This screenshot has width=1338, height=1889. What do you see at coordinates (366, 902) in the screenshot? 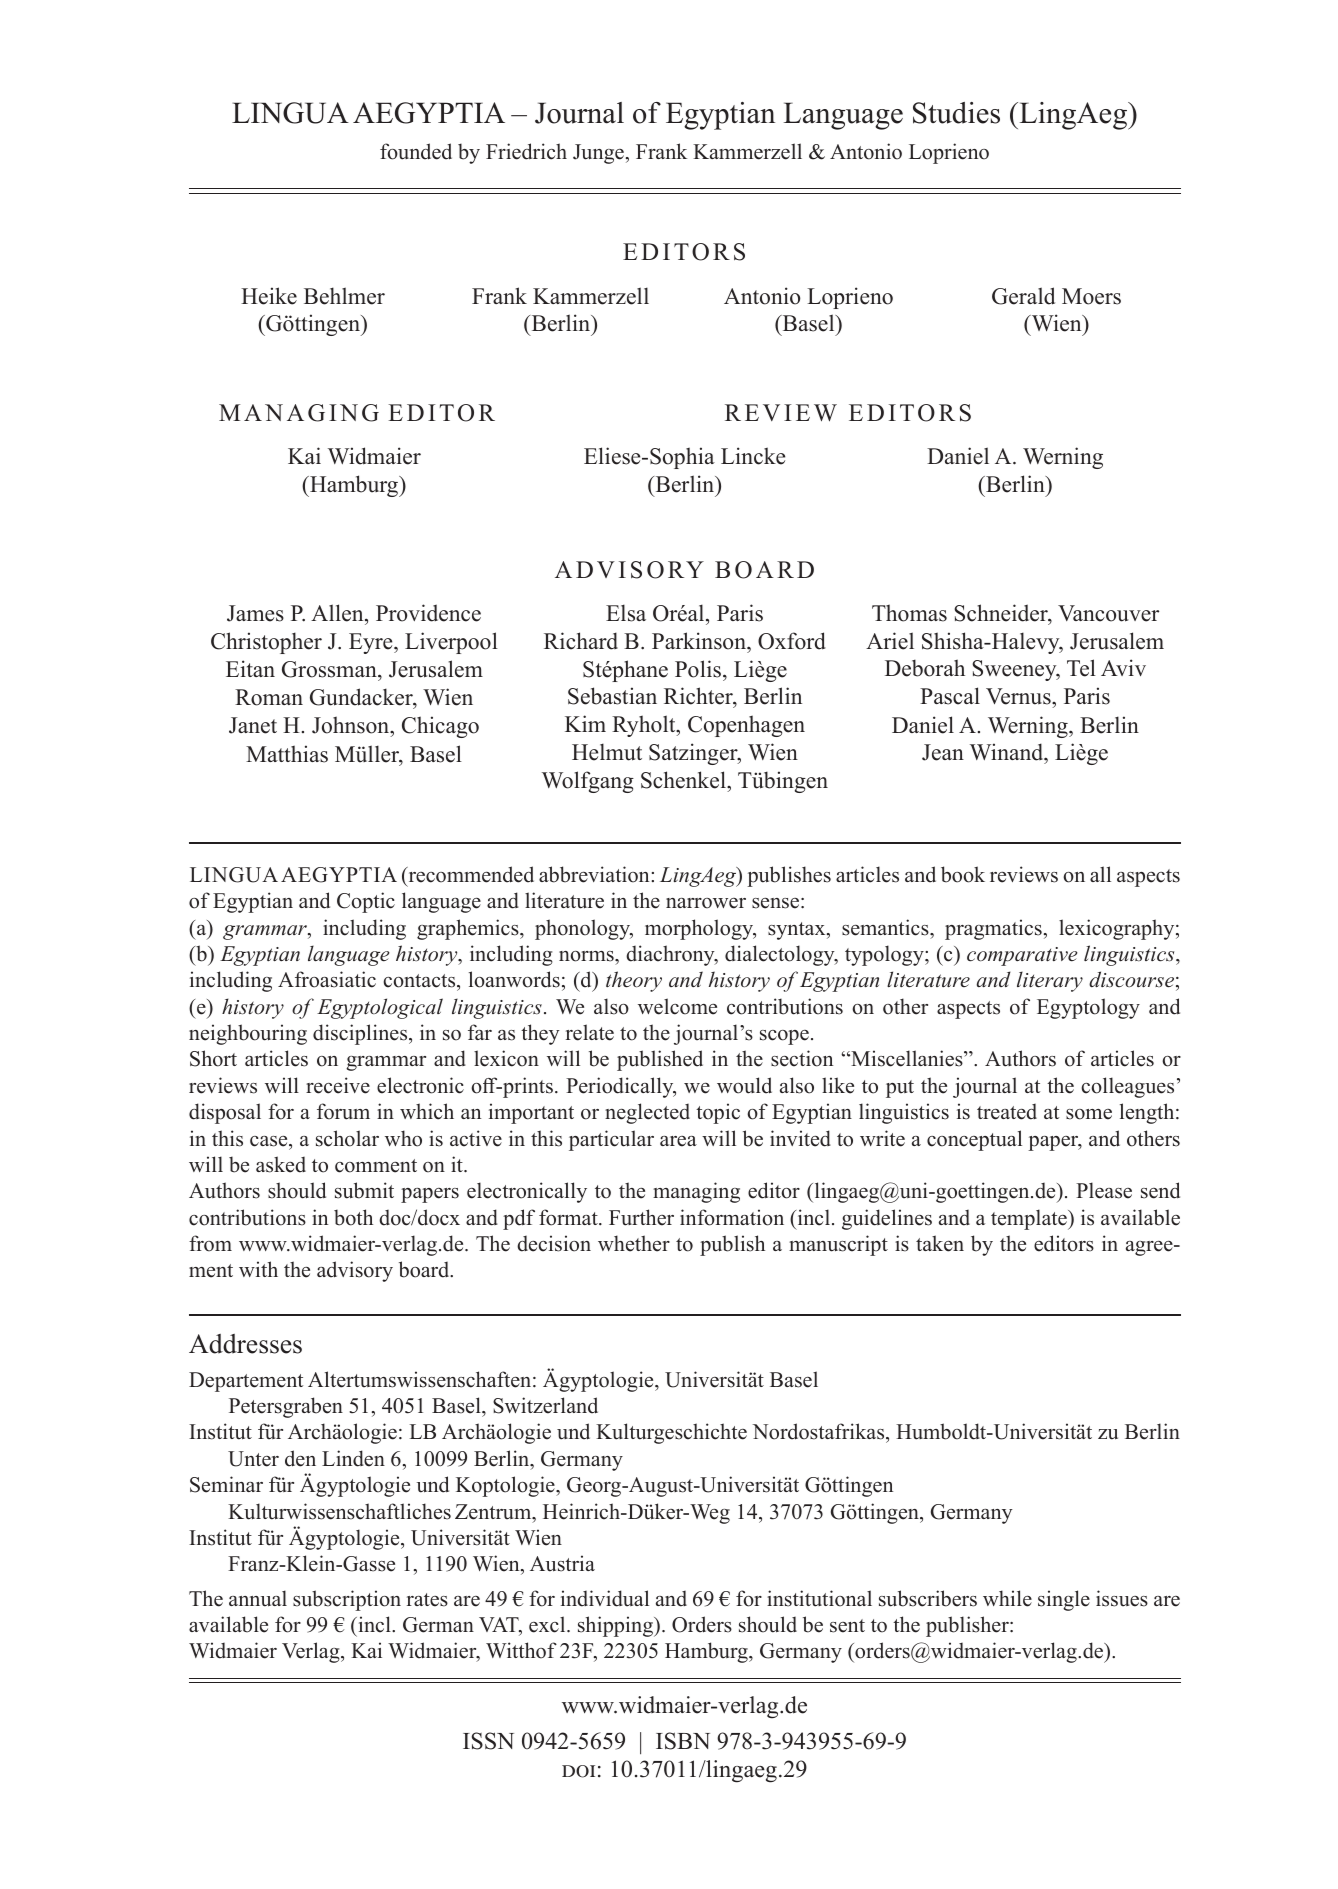
I see `Coptic` at bounding box center [366, 902].
